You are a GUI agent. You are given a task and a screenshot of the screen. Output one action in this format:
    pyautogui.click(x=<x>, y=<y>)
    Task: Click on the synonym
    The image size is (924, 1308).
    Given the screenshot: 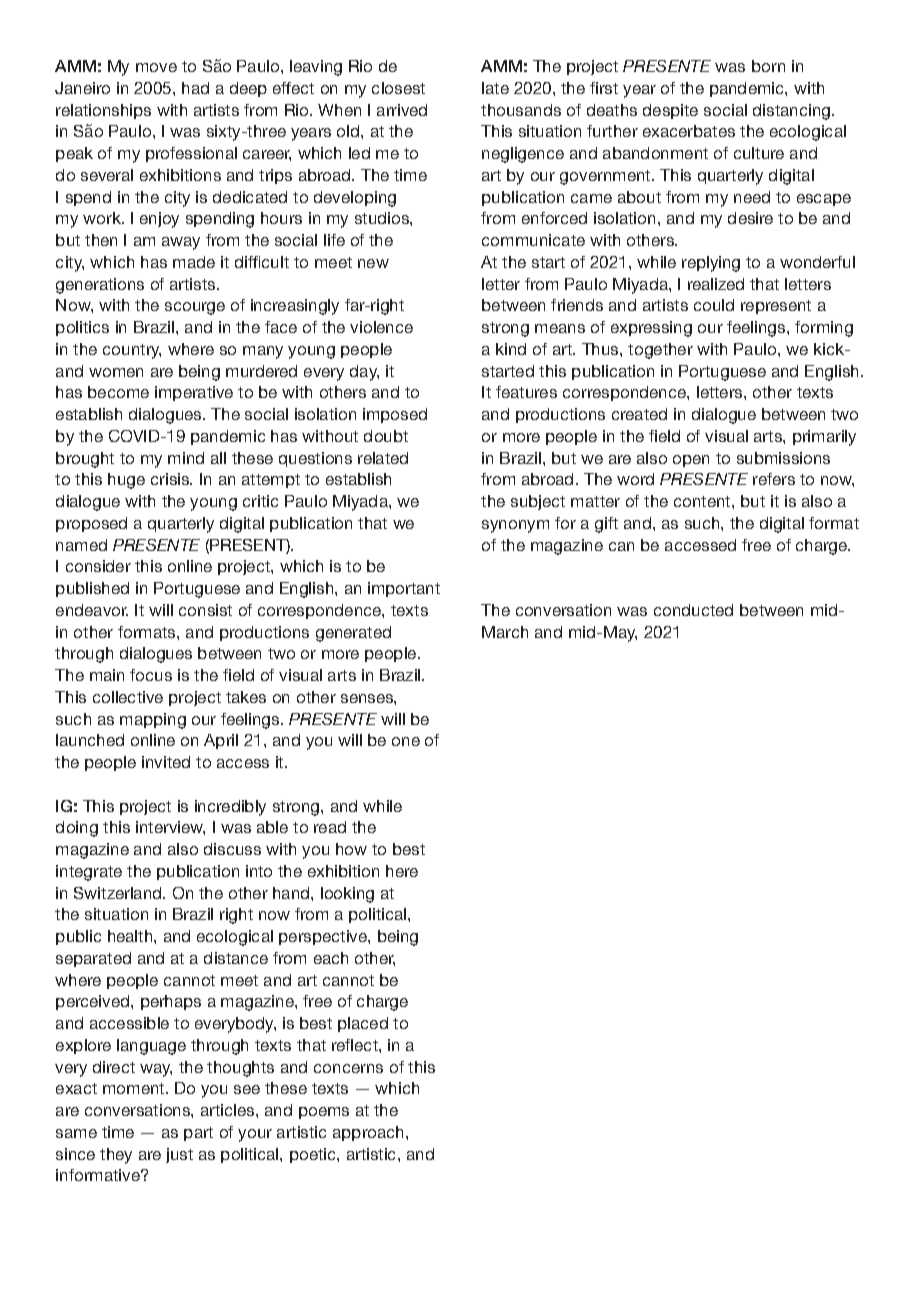 What is the action you would take?
    pyautogui.click(x=515, y=526)
